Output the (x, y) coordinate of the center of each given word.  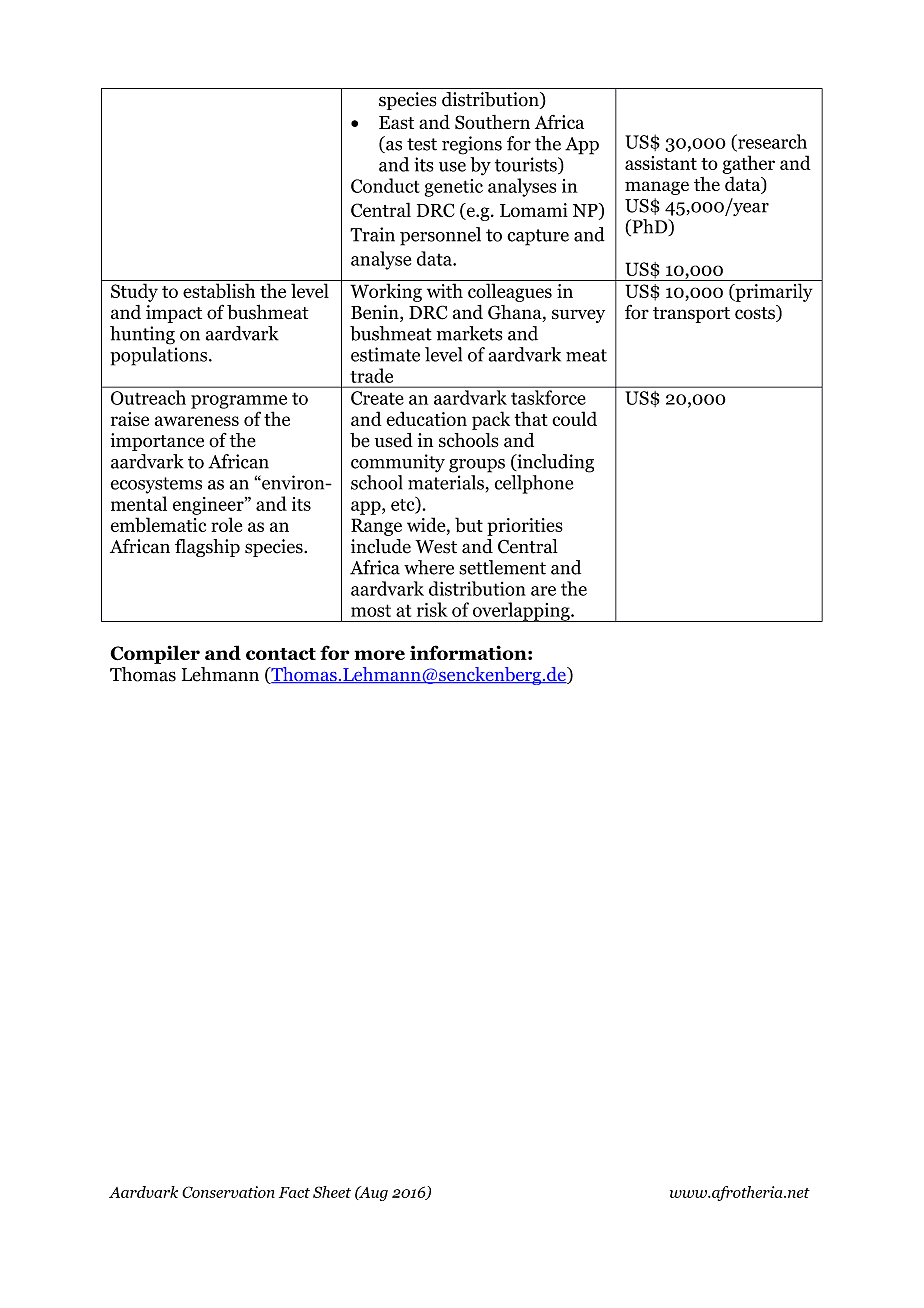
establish (219, 290)
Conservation (228, 1192)
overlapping (521, 612)
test (422, 144)
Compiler (155, 654)
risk (432, 609)
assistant (661, 163)
